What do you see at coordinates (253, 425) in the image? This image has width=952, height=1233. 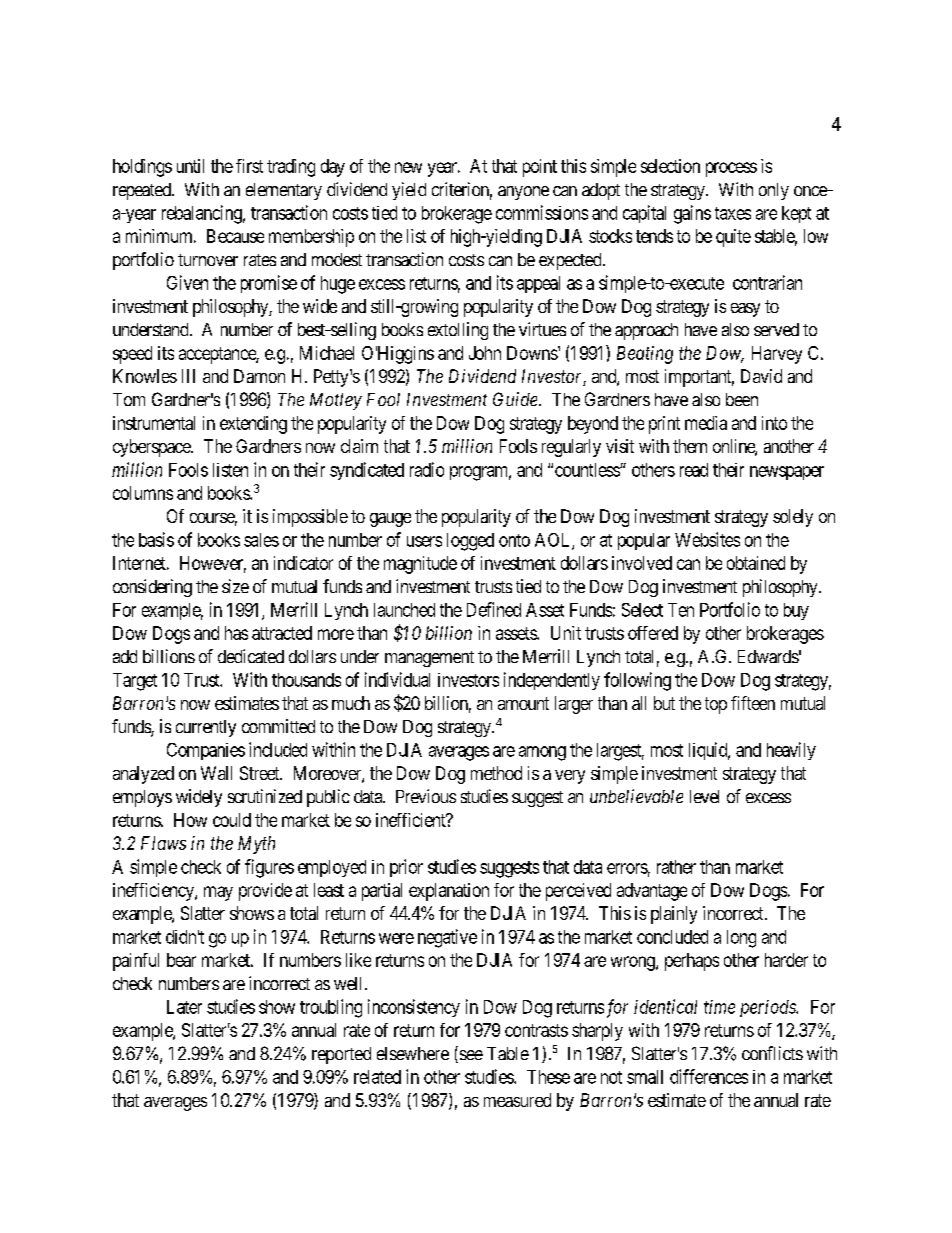 I see `extending` at bounding box center [253, 425].
